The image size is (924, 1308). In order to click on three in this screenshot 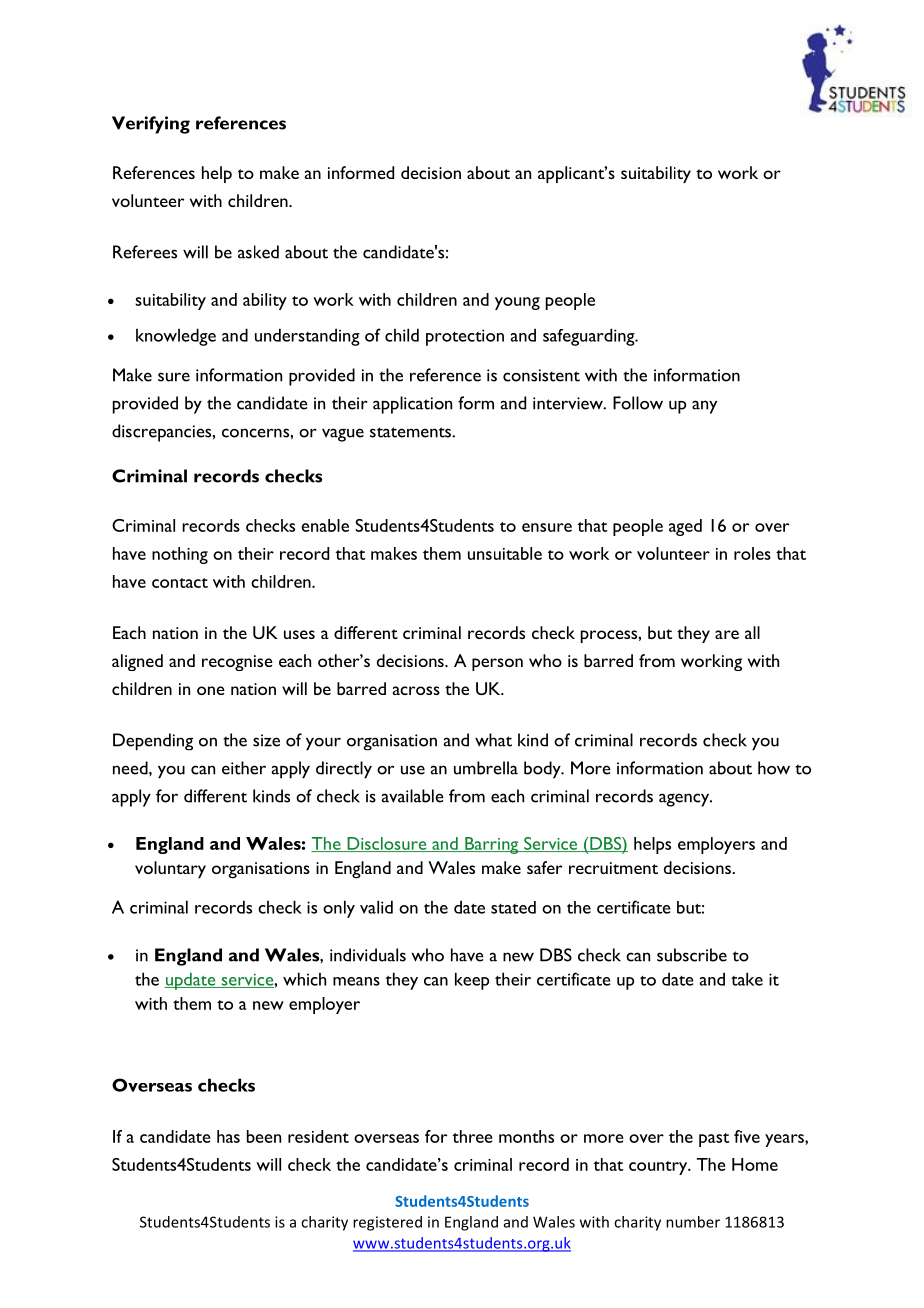, I will do `click(472, 1136)`.
